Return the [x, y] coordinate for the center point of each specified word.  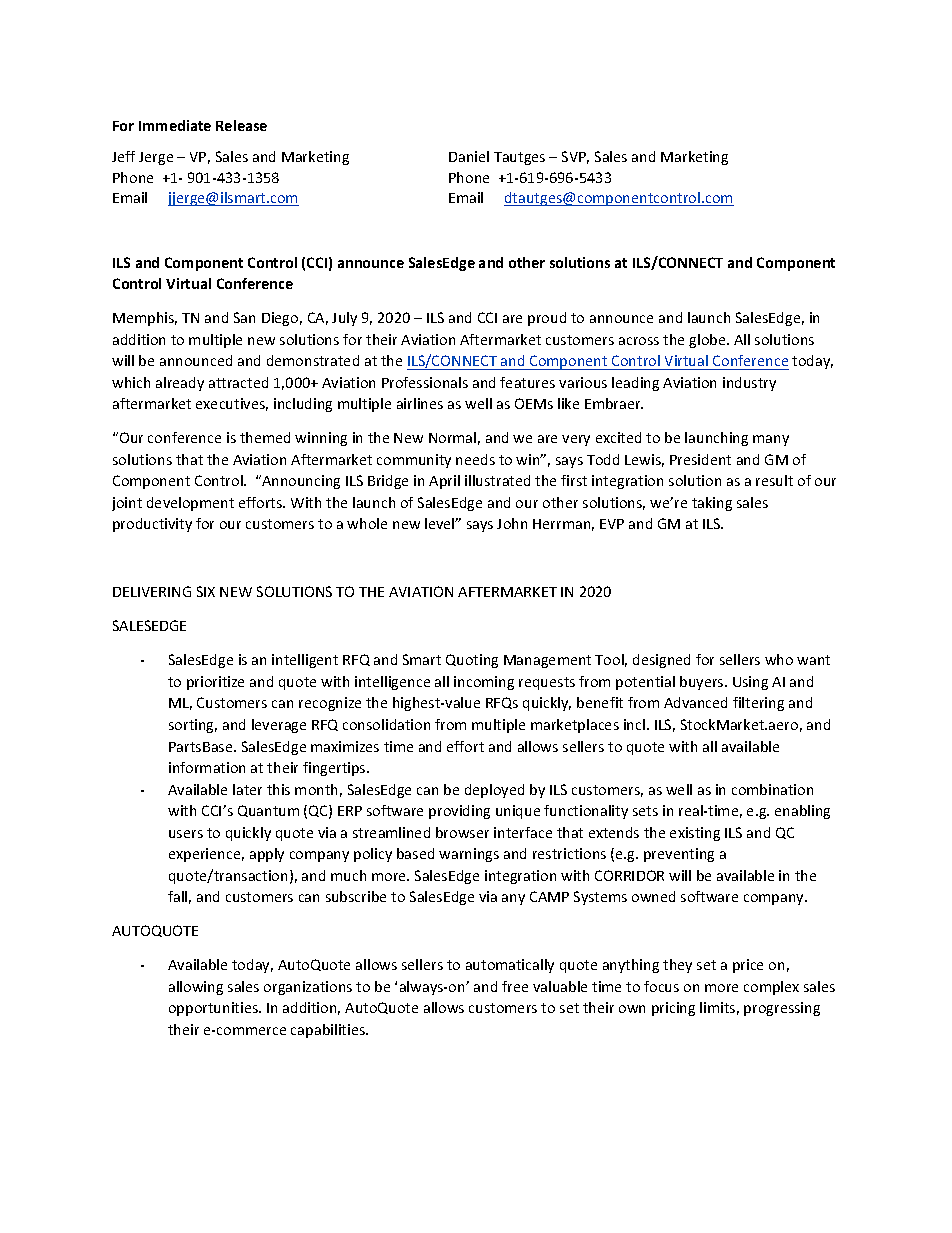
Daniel [469, 156]
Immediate [175, 125]
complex [771, 988]
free [515, 986]
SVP [575, 157]
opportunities [214, 1009]
